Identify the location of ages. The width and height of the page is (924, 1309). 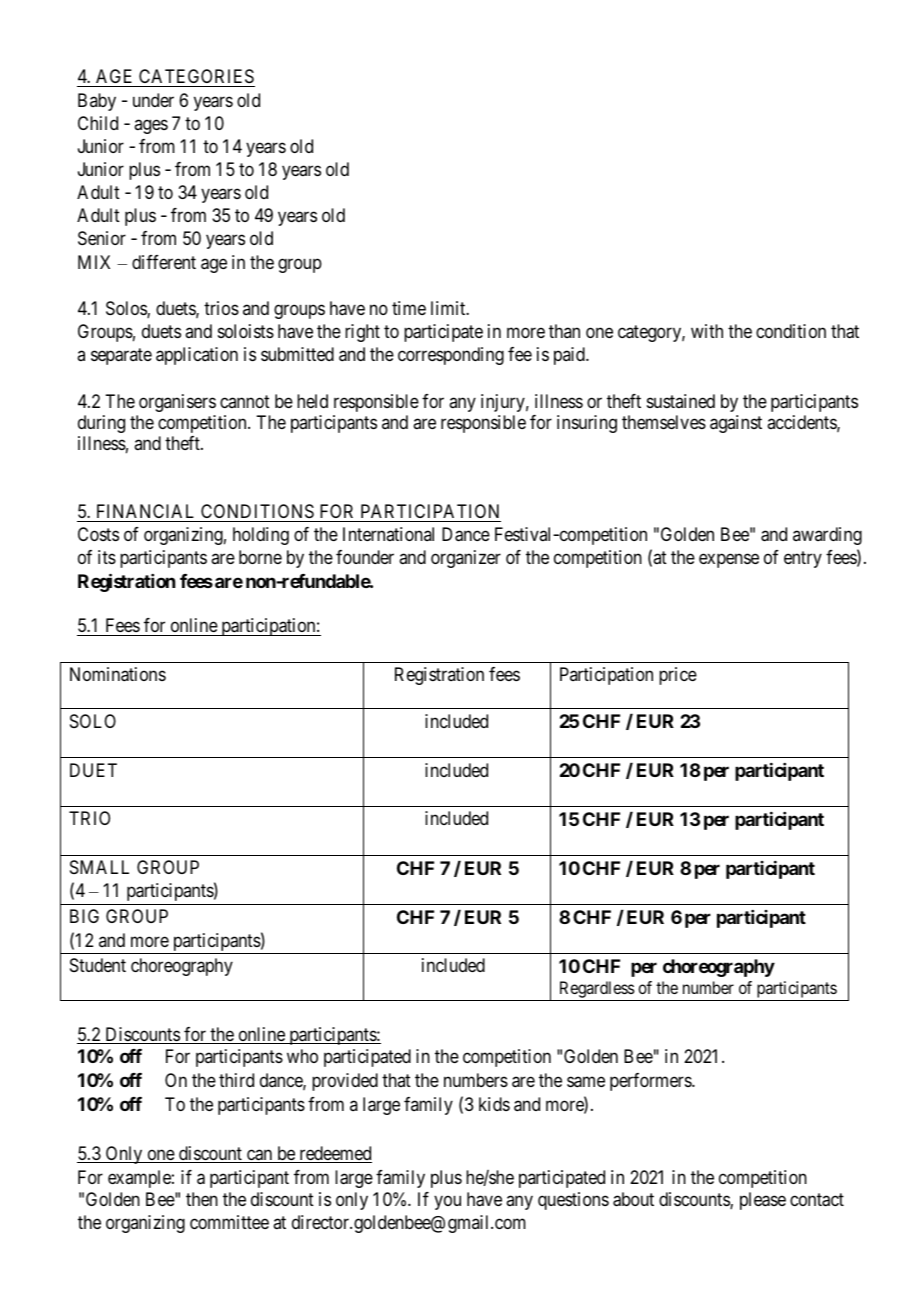
(151, 126).
